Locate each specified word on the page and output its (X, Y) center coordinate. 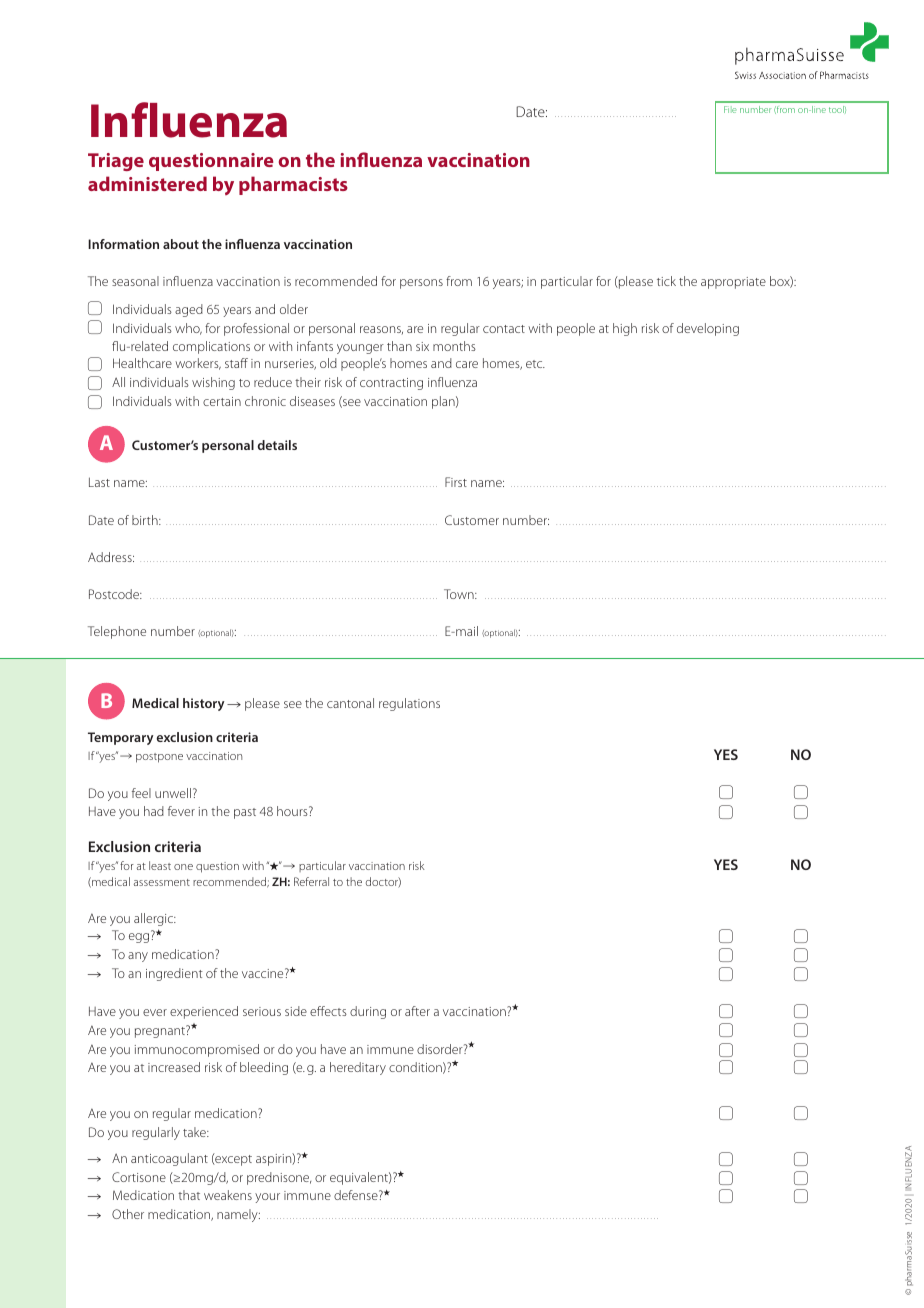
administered (147, 183)
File (730, 109)
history (203, 704)
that (189, 1195)
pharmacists (293, 185)
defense (357, 1195)
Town (460, 594)
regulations (409, 704)
